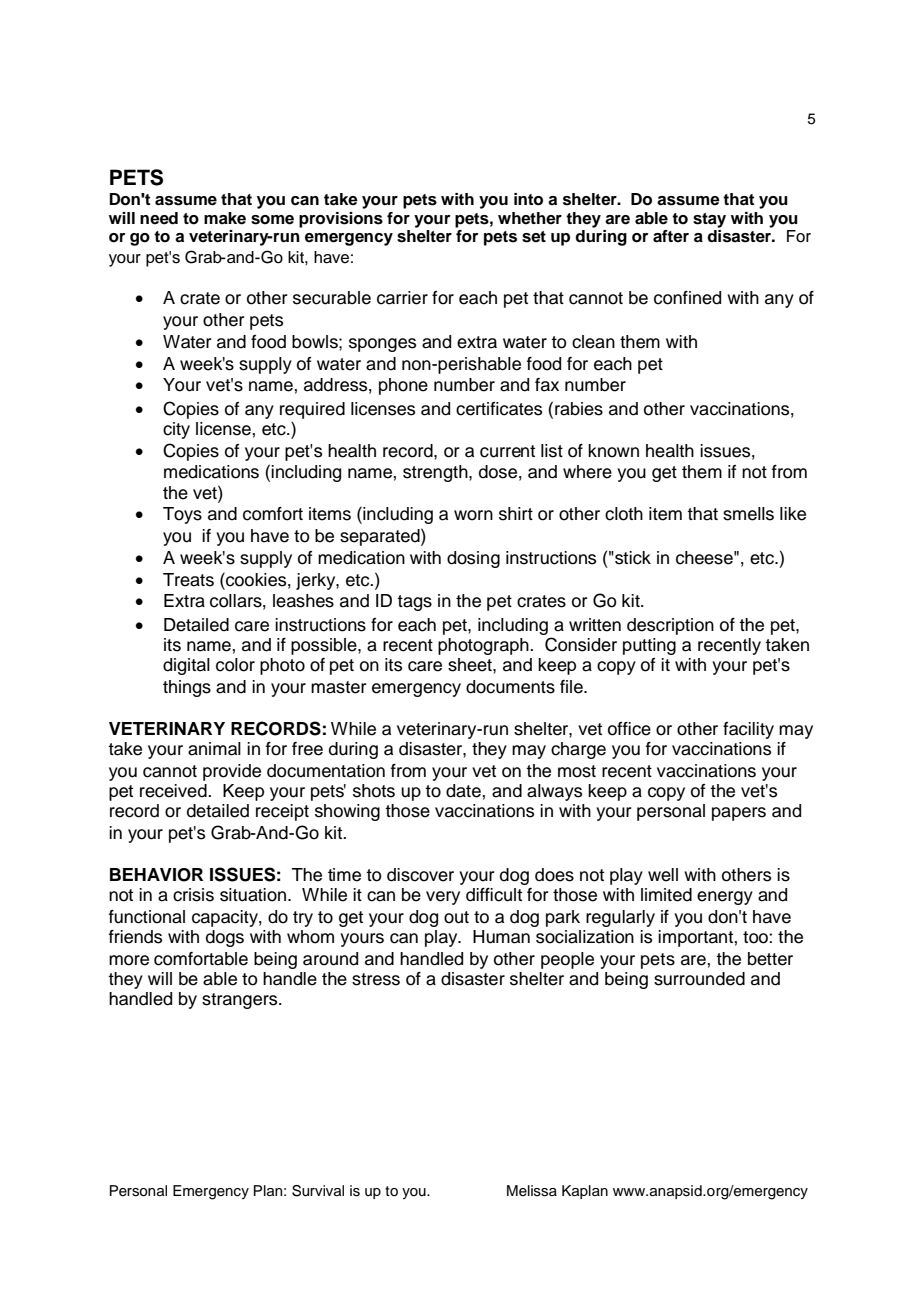 The image size is (924, 1308). Describe the element at coordinates (225, 938) in the image. I see `dogs` at that location.
